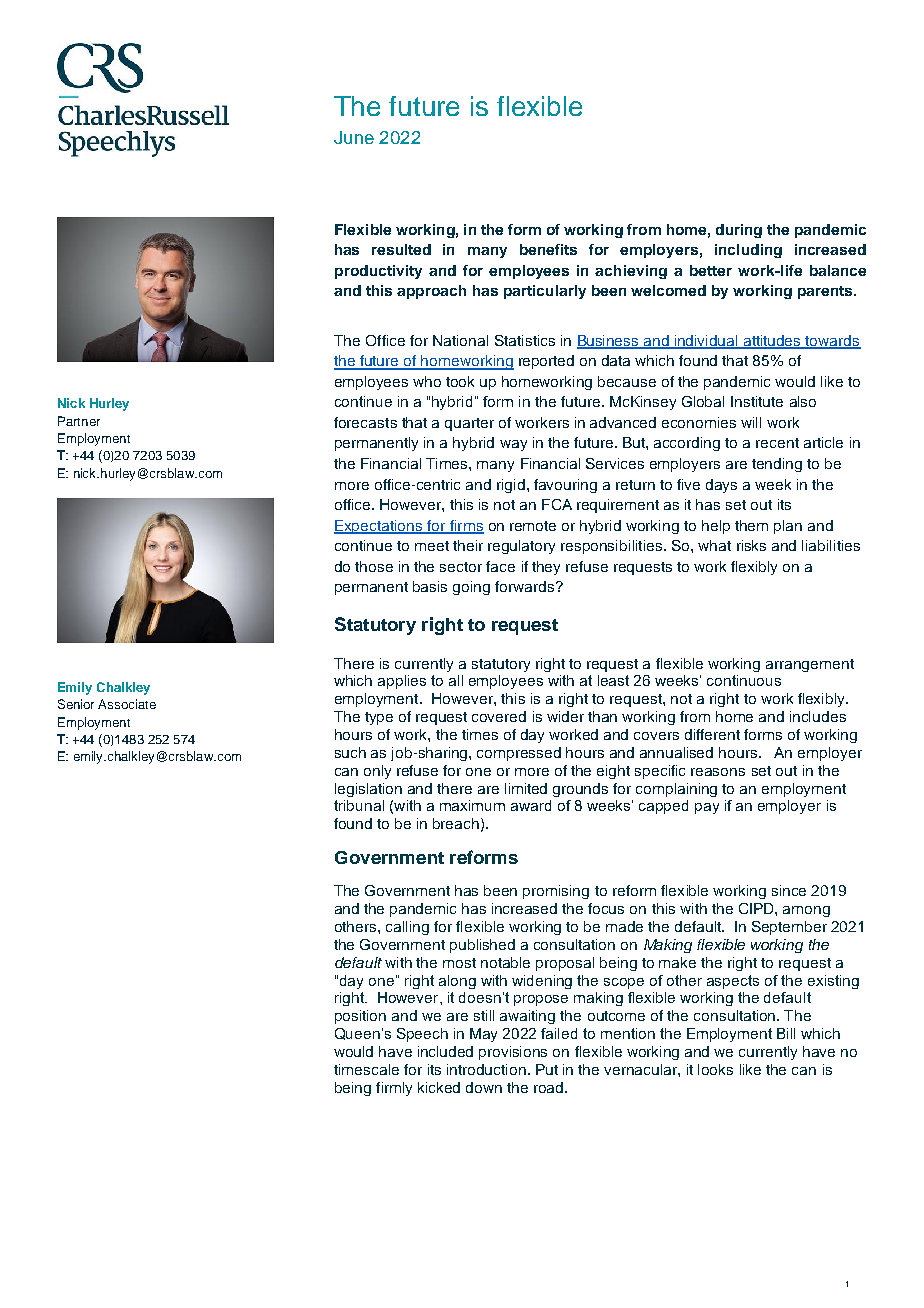 Image resolution: width=924 pixels, height=1308 pixels. What do you see at coordinates (127, 704) in the document?
I see `Associate` at bounding box center [127, 704].
